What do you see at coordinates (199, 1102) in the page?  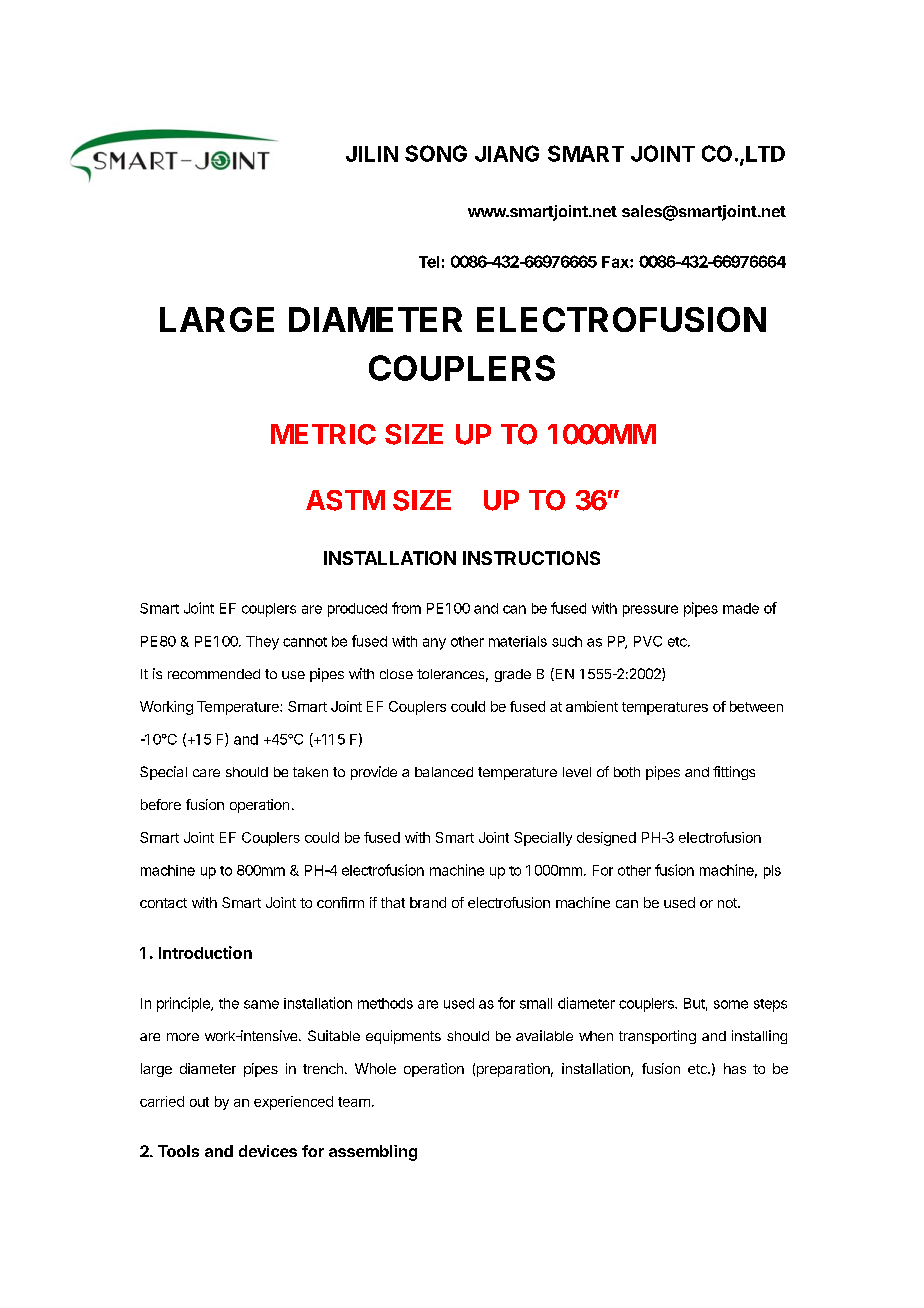 I see `out` at bounding box center [199, 1102].
